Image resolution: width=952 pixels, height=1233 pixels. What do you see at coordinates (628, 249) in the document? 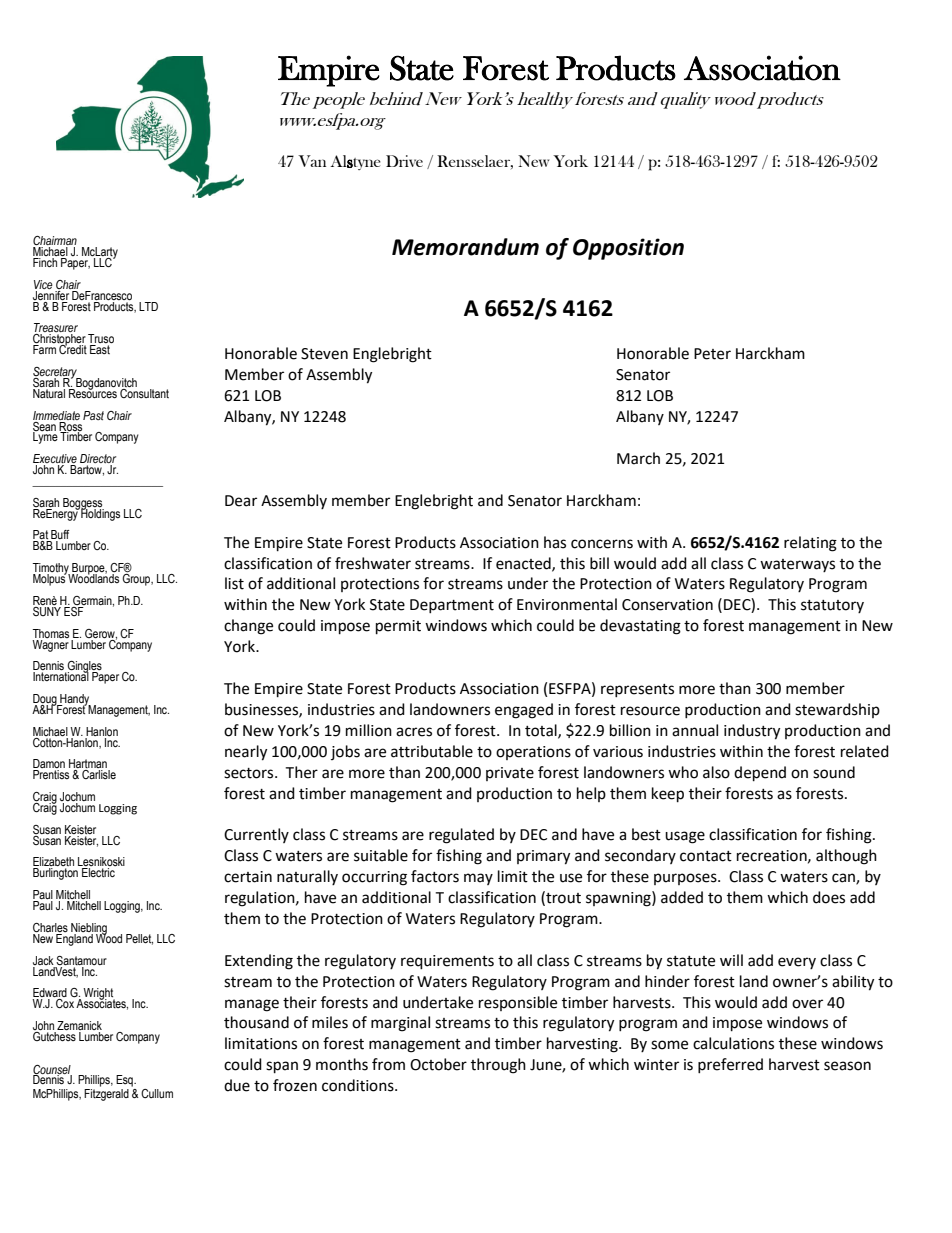
I see `Opposition` at bounding box center [628, 249].
